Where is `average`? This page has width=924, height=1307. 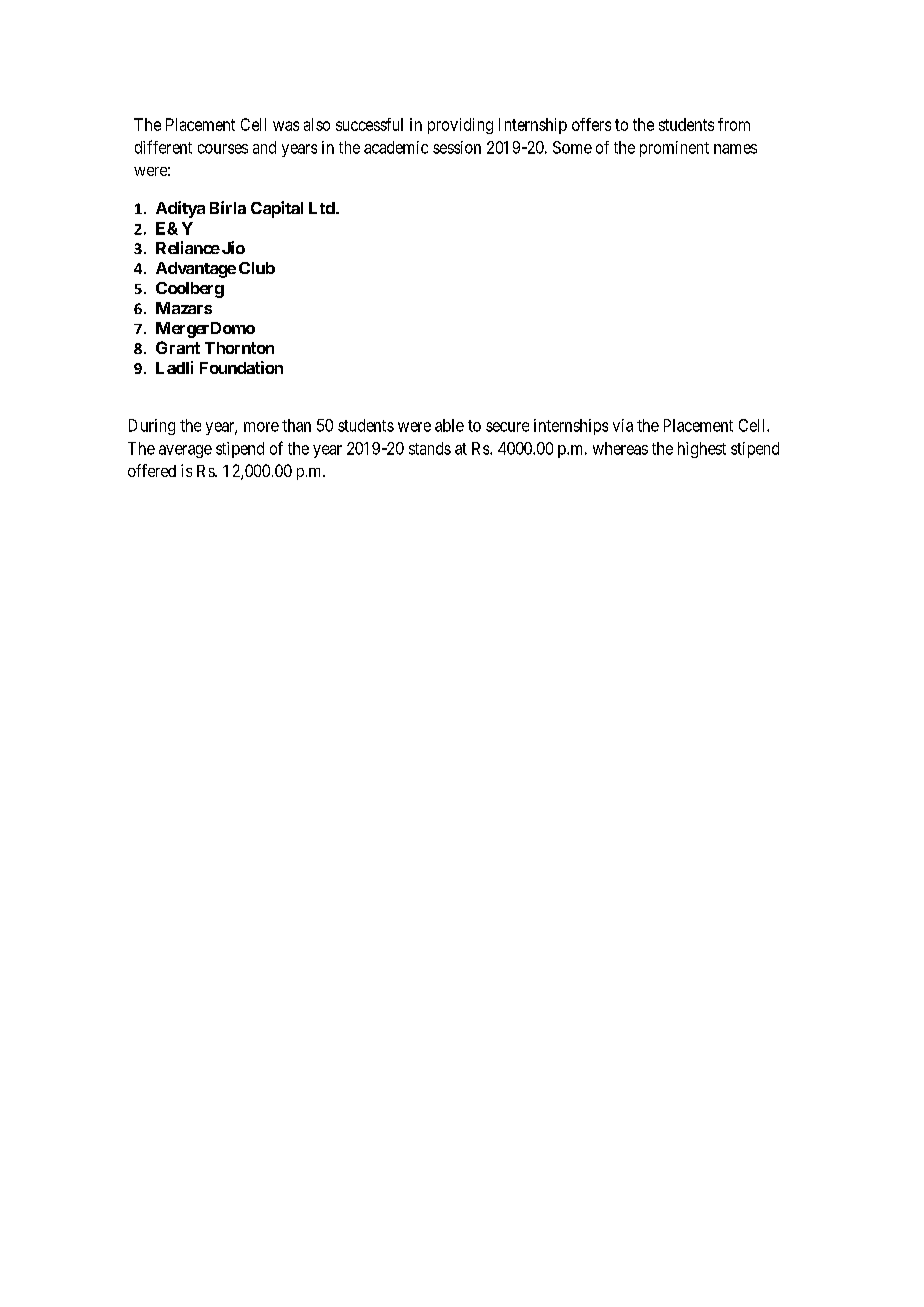 average is located at coordinates (185, 451).
